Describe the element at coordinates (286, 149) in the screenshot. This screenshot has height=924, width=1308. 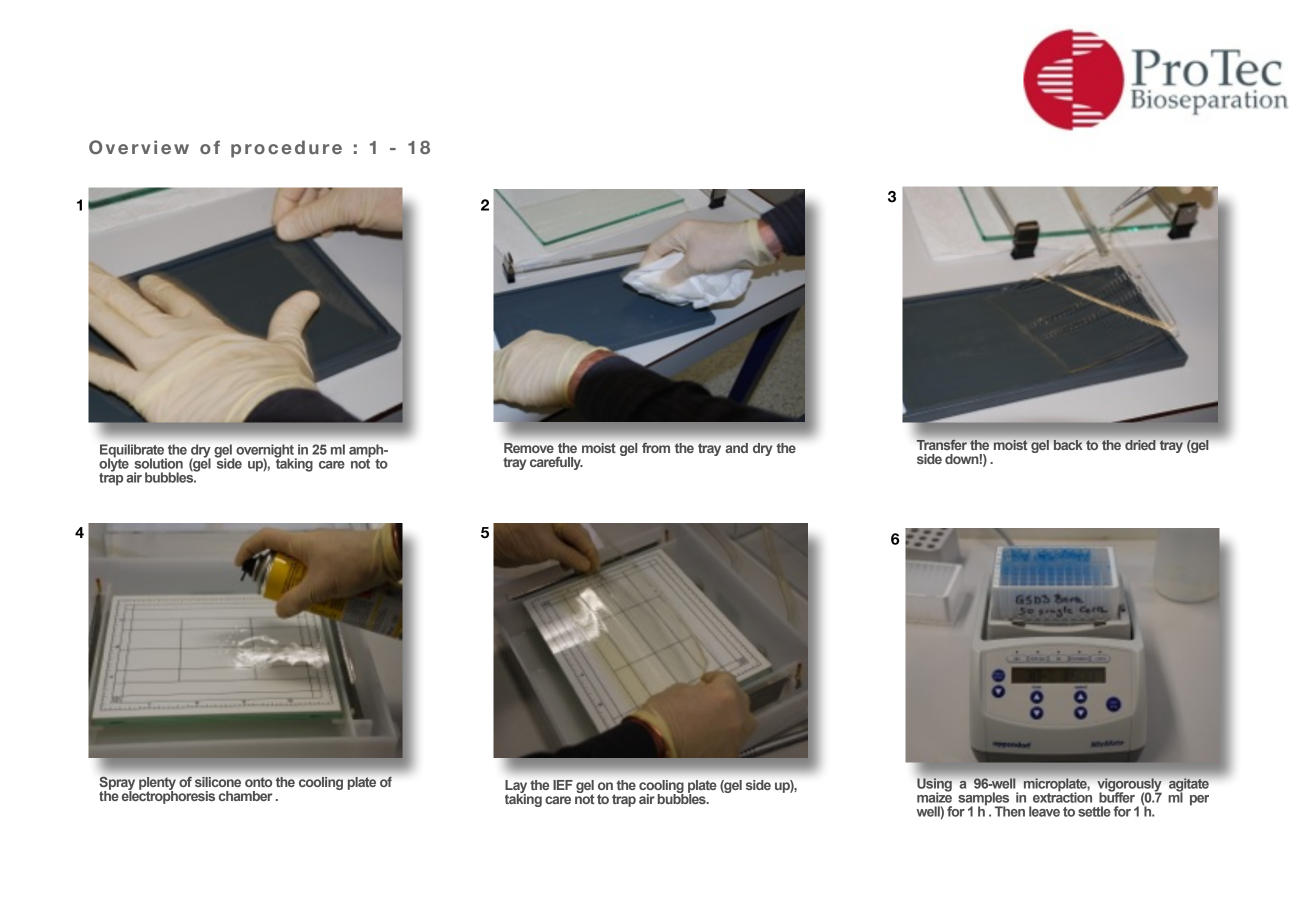
I see `procedure` at that location.
